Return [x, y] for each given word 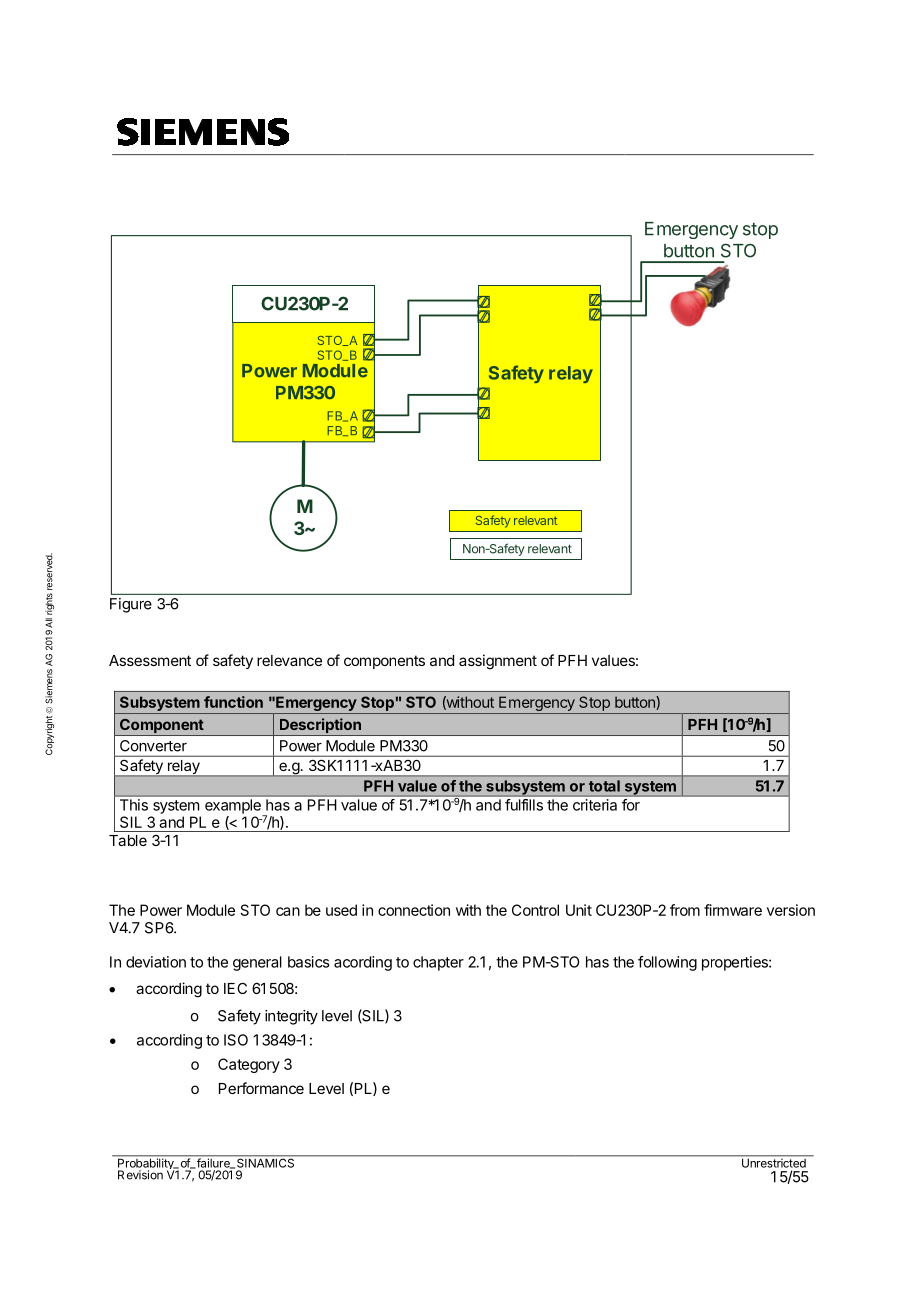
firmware [733, 910]
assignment [498, 662]
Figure [131, 605]
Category [249, 1065]
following [667, 963]
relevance [289, 660]
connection [414, 910]
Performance [261, 1088]
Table [128, 840]
